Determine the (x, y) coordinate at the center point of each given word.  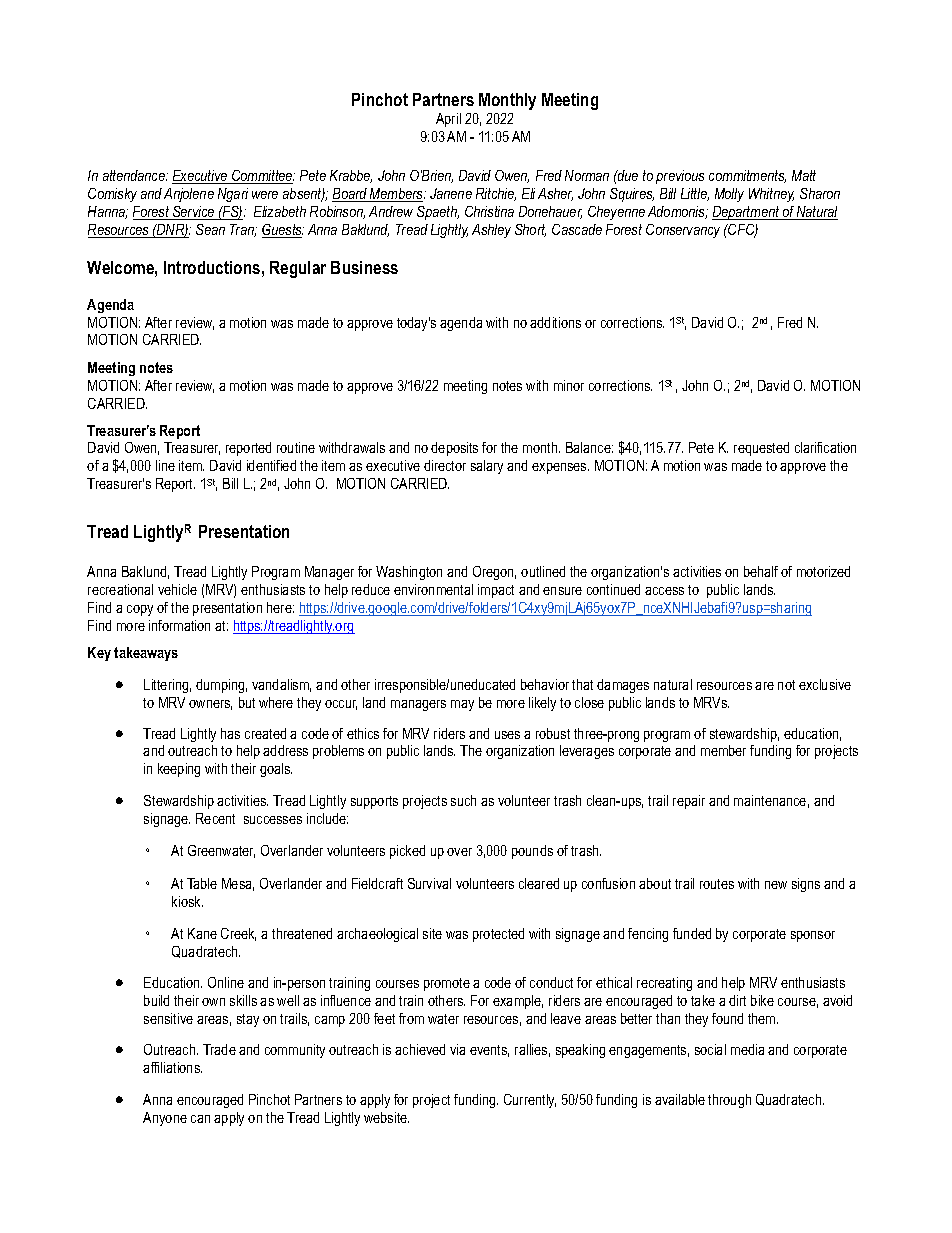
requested (761, 449)
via (457, 1049)
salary (487, 467)
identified (271, 465)
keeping (179, 770)
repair (689, 802)
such (463, 800)
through (729, 1101)
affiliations (172, 1067)
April (448, 120)
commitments (747, 176)
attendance (135, 175)
